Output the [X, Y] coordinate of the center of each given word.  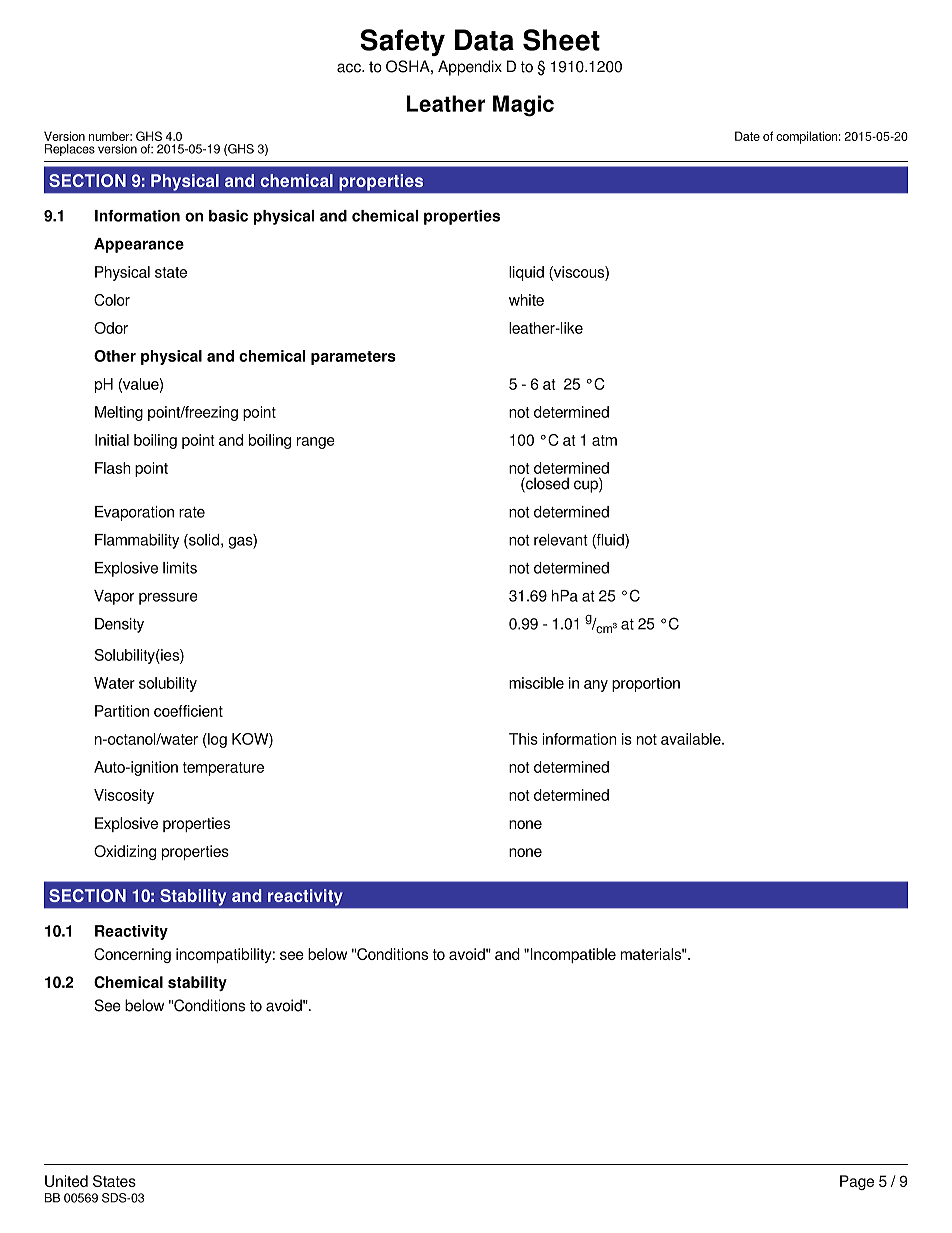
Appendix [470, 68]
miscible [536, 683]
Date [747, 136]
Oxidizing [125, 852]
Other [115, 356]
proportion [646, 684]
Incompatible [572, 955]
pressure [168, 599]
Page [857, 1182]
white [526, 300]
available [692, 739]
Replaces [70, 150]
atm [604, 440]
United [66, 1181]
